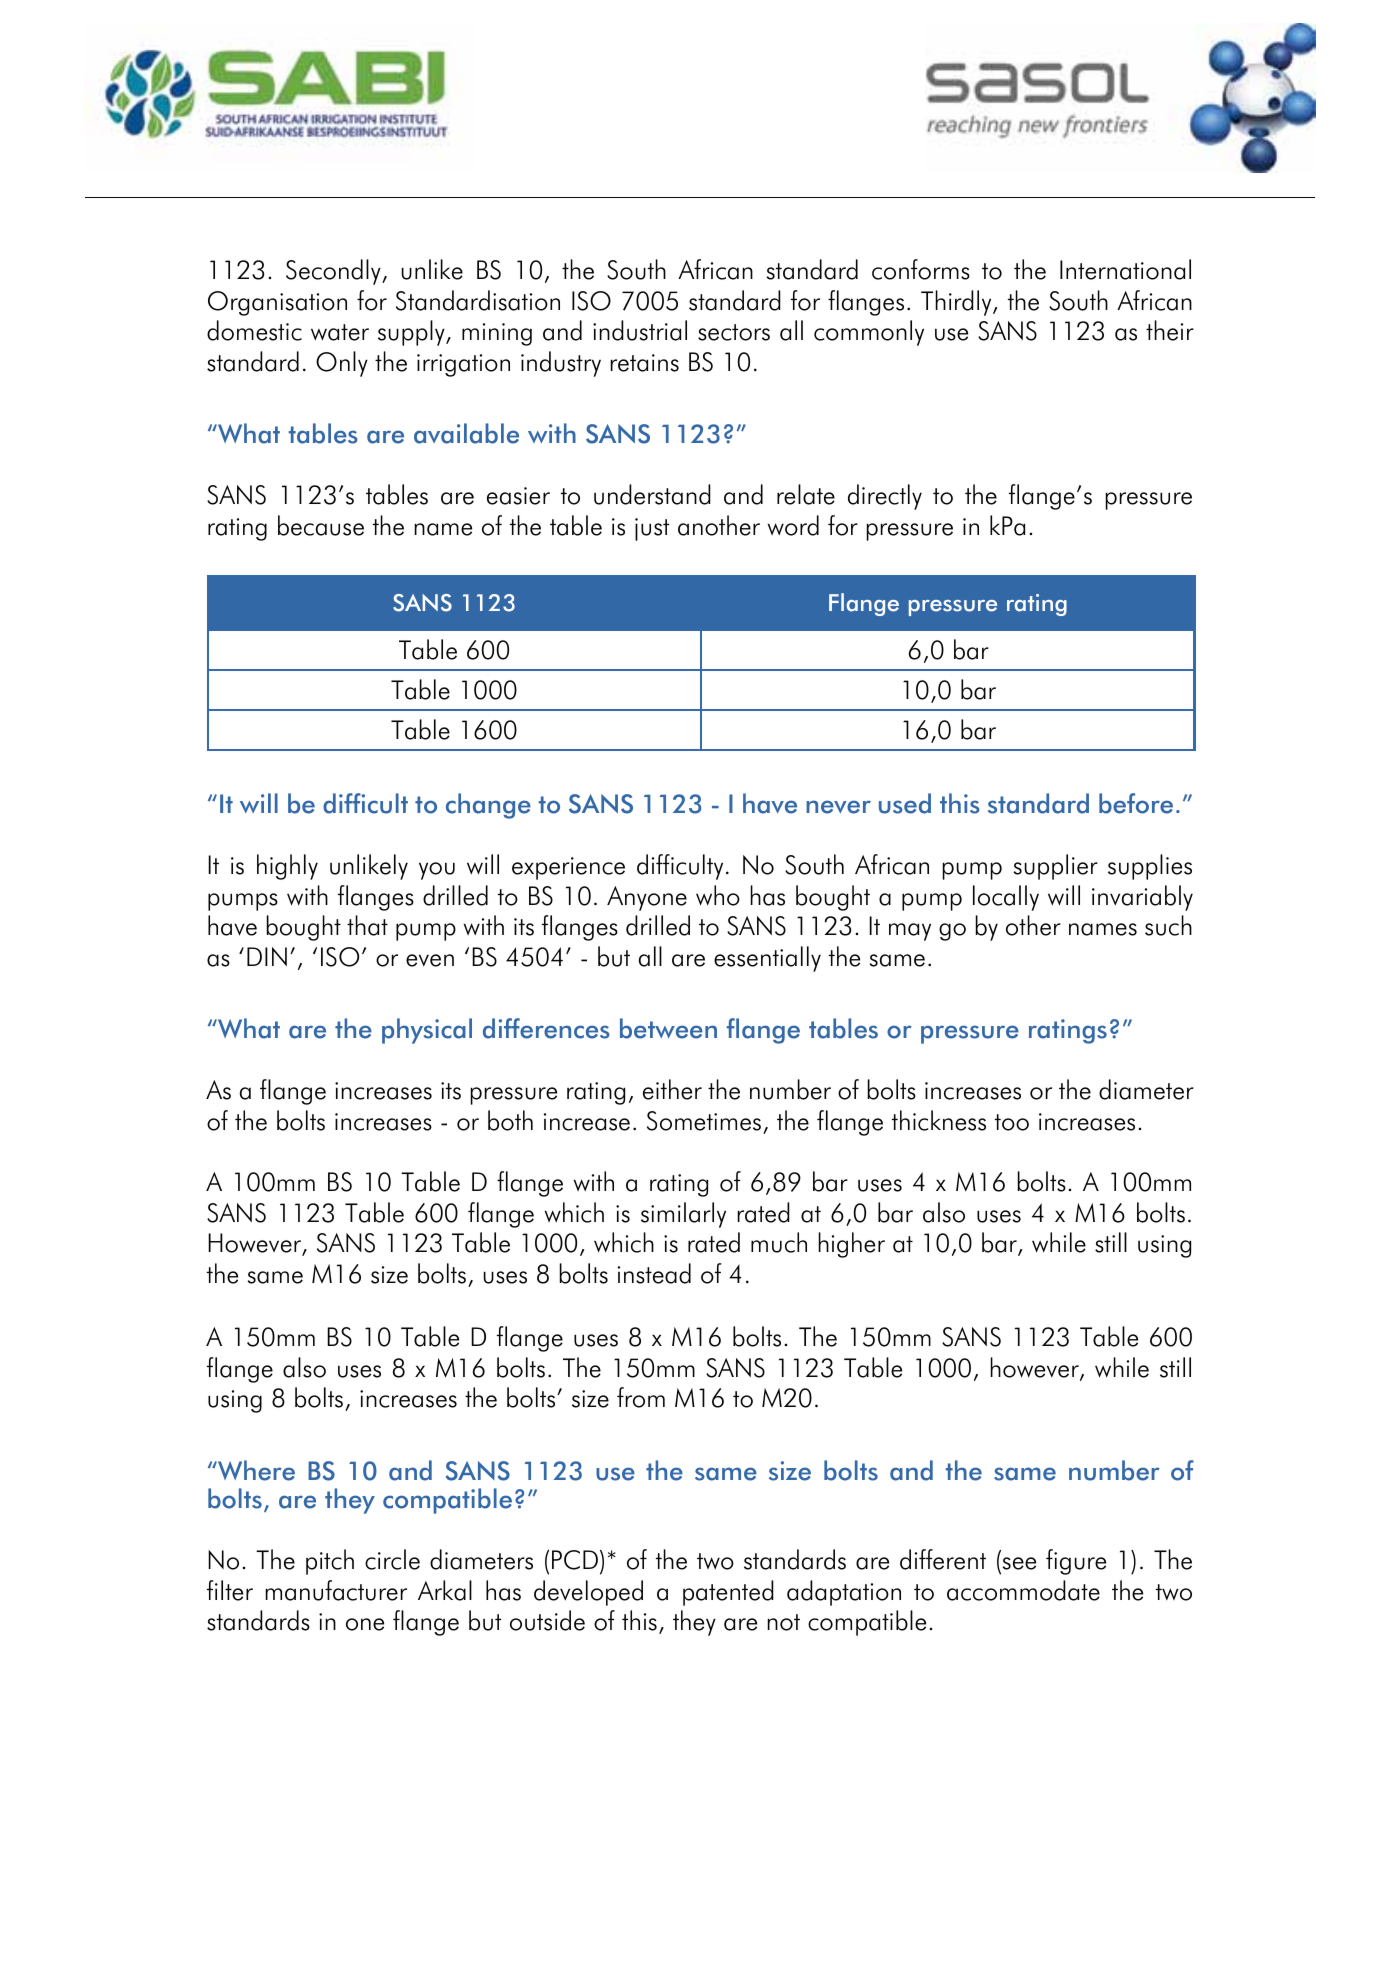  Describe the element at coordinates (336, 1590) in the screenshot. I see `manufacturer` at that location.
